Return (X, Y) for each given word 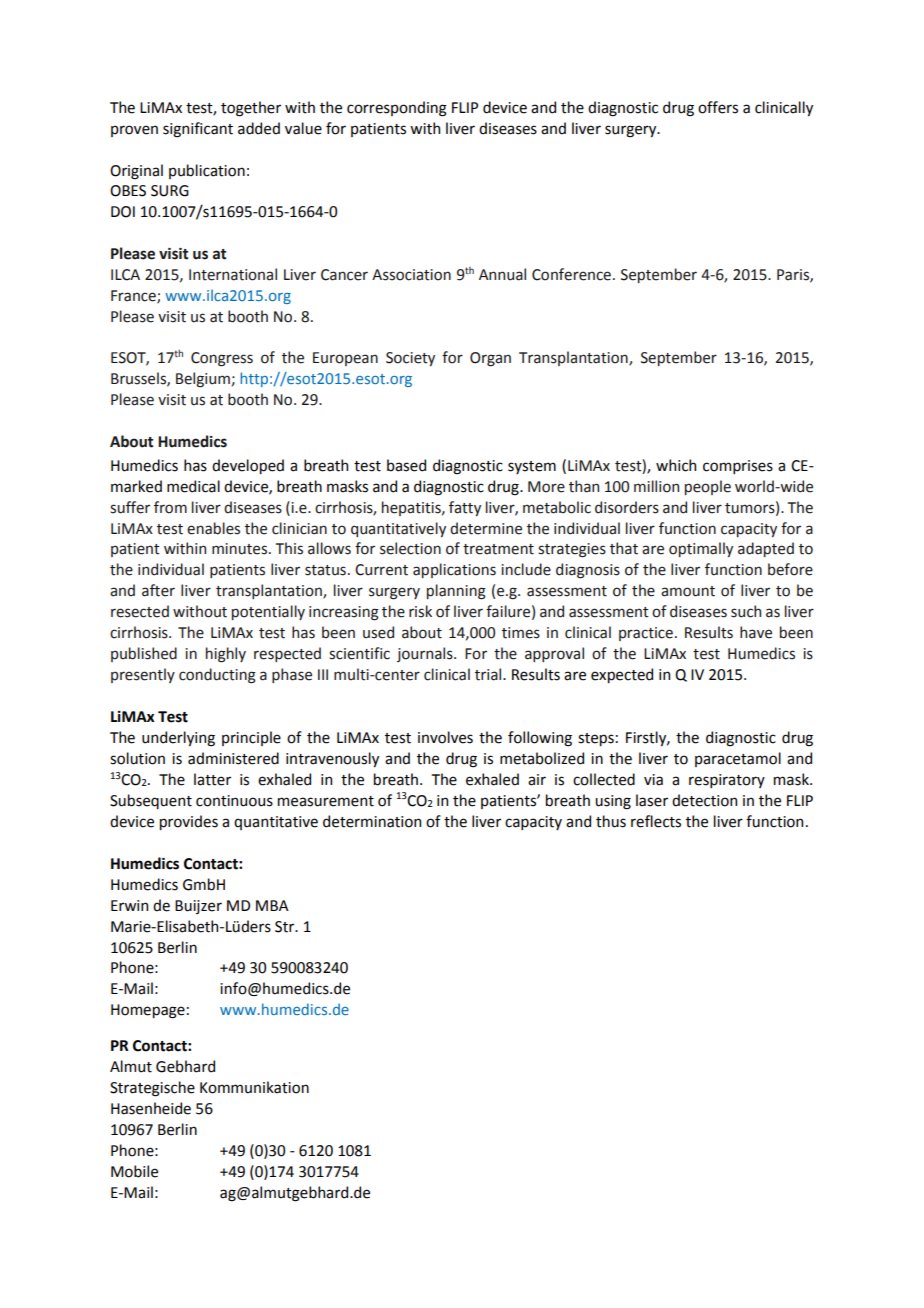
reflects (656, 821)
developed (248, 466)
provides (189, 822)
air (537, 780)
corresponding (397, 109)
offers (718, 107)
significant (198, 130)
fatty (465, 508)
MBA (272, 905)
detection (704, 800)
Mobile (134, 1171)
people (708, 487)
